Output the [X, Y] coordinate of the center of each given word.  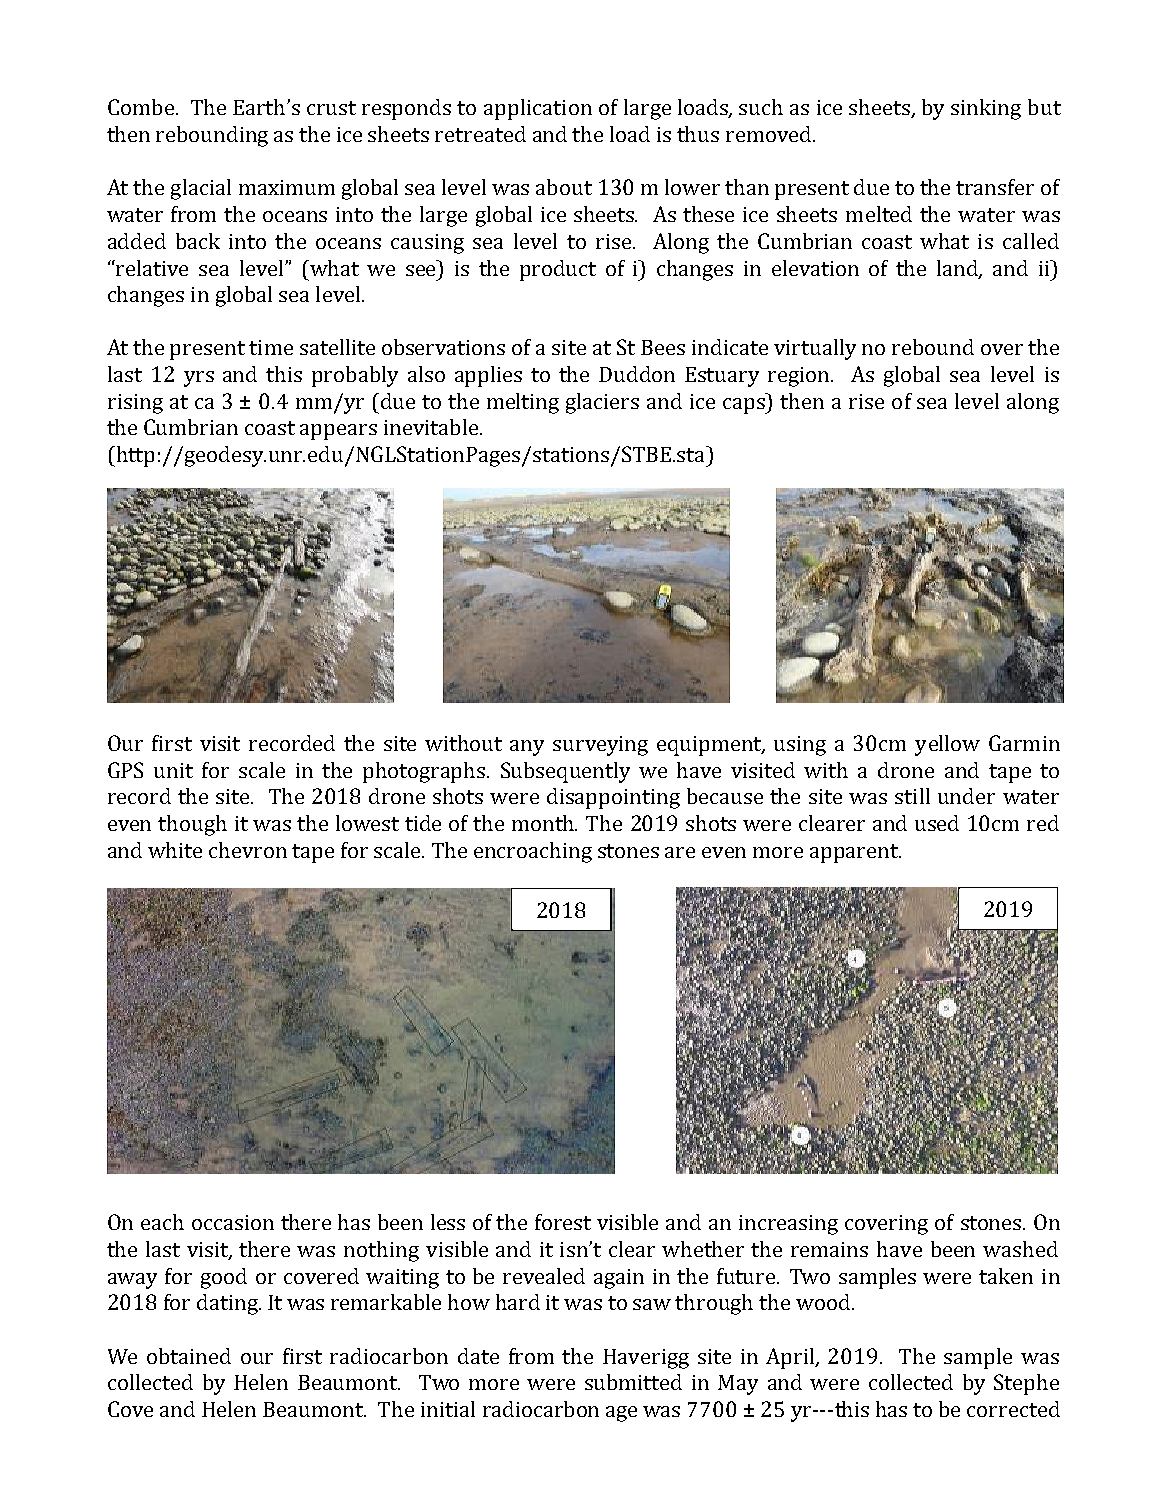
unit [173, 770]
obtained [189, 1356]
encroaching [533, 852]
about [564, 187]
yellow [947, 745]
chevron [248, 850]
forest [563, 1222]
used [937, 823]
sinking [986, 109]
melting [523, 403]
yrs [199, 379]
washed [1020, 1249]
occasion [233, 1222]
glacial [201, 189]
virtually [815, 349]
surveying [600, 746]
